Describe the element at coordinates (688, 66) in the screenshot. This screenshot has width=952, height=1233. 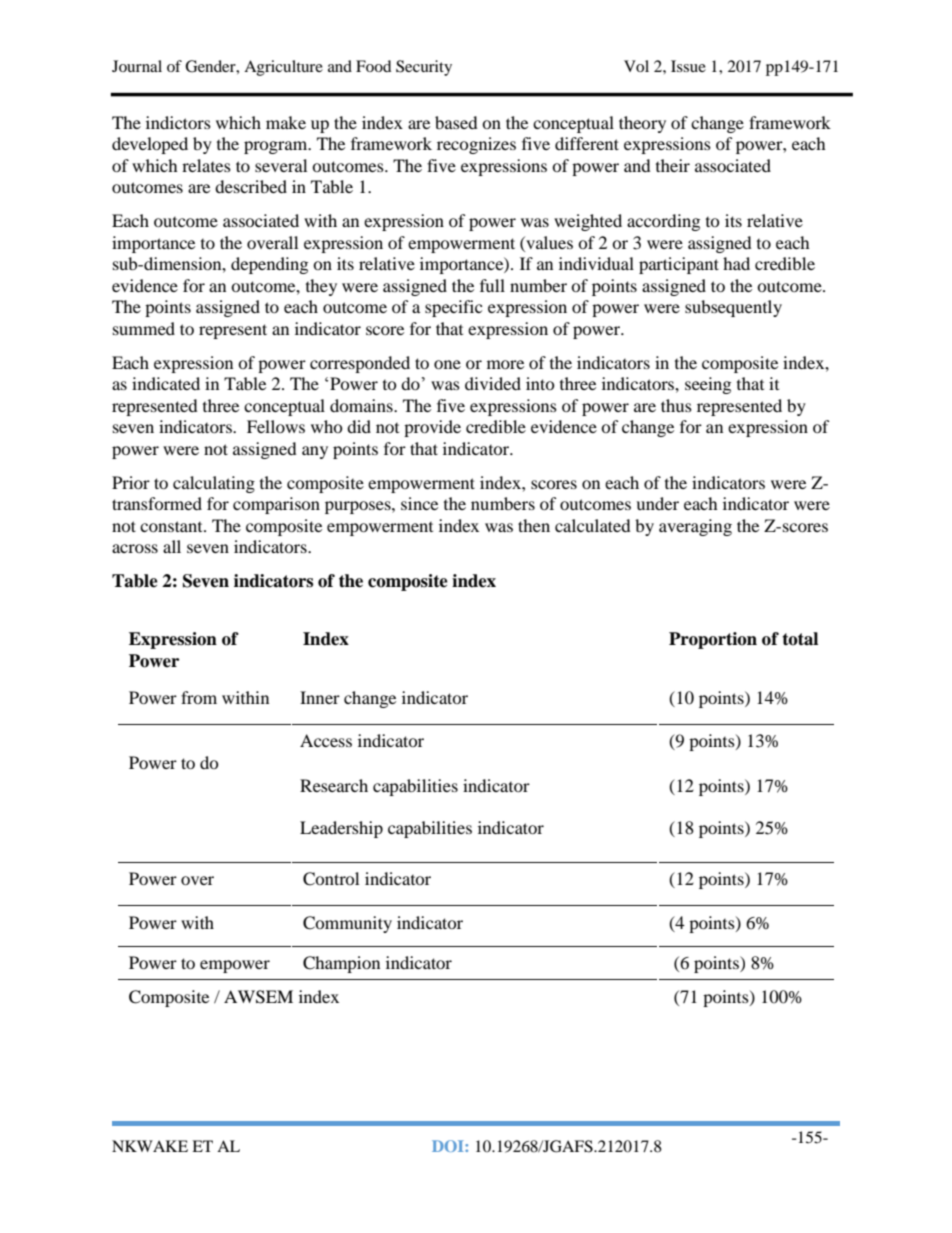
I see `Issue` at that location.
